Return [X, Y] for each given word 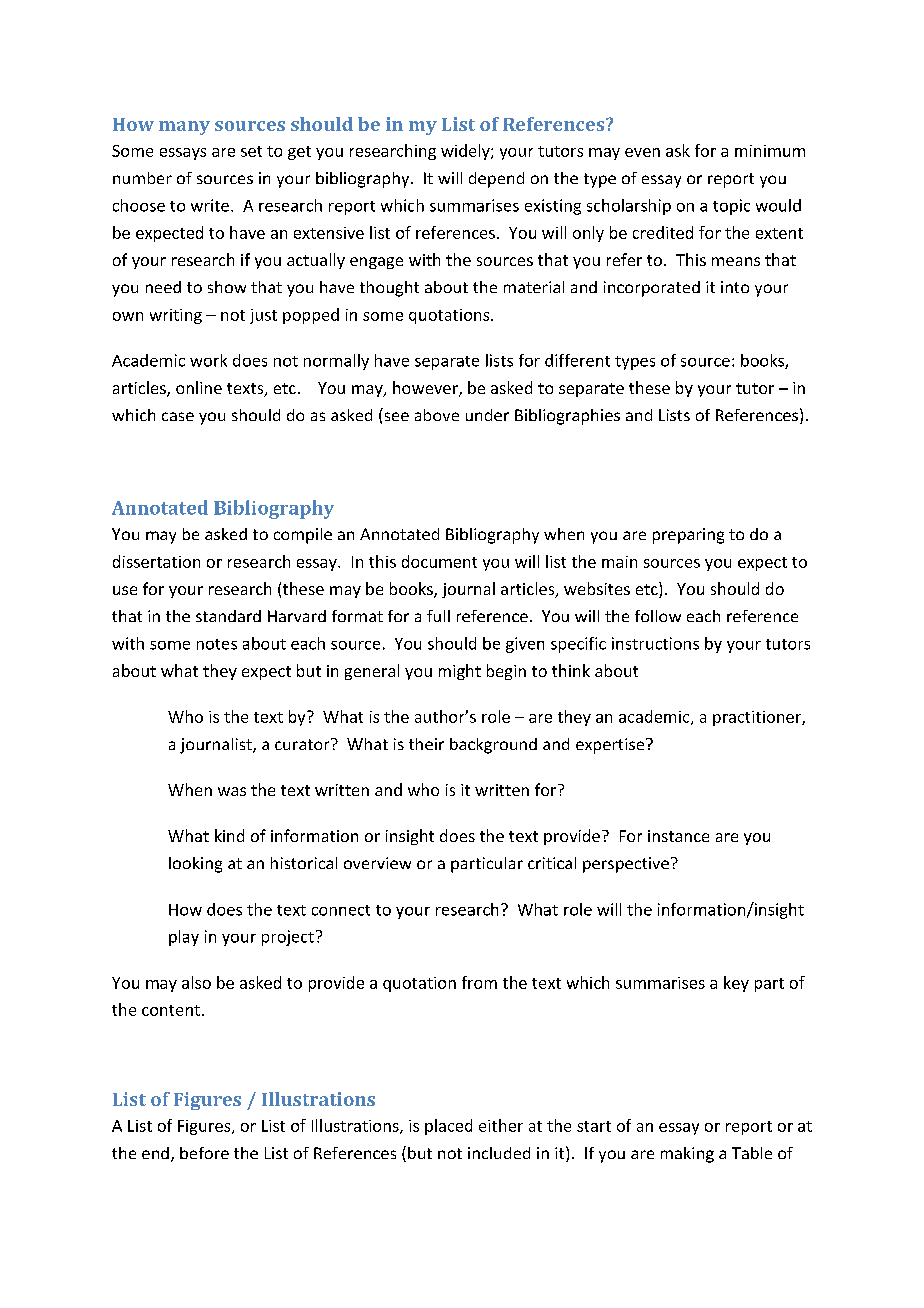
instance [678, 836]
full [438, 616]
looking [195, 865]
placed [448, 1127]
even [642, 152]
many [184, 128]
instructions [655, 643]
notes [217, 644]
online [199, 387]
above [437, 415]
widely [466, 152]
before [204, 1153]
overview [377, 863]
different [577, 360]
